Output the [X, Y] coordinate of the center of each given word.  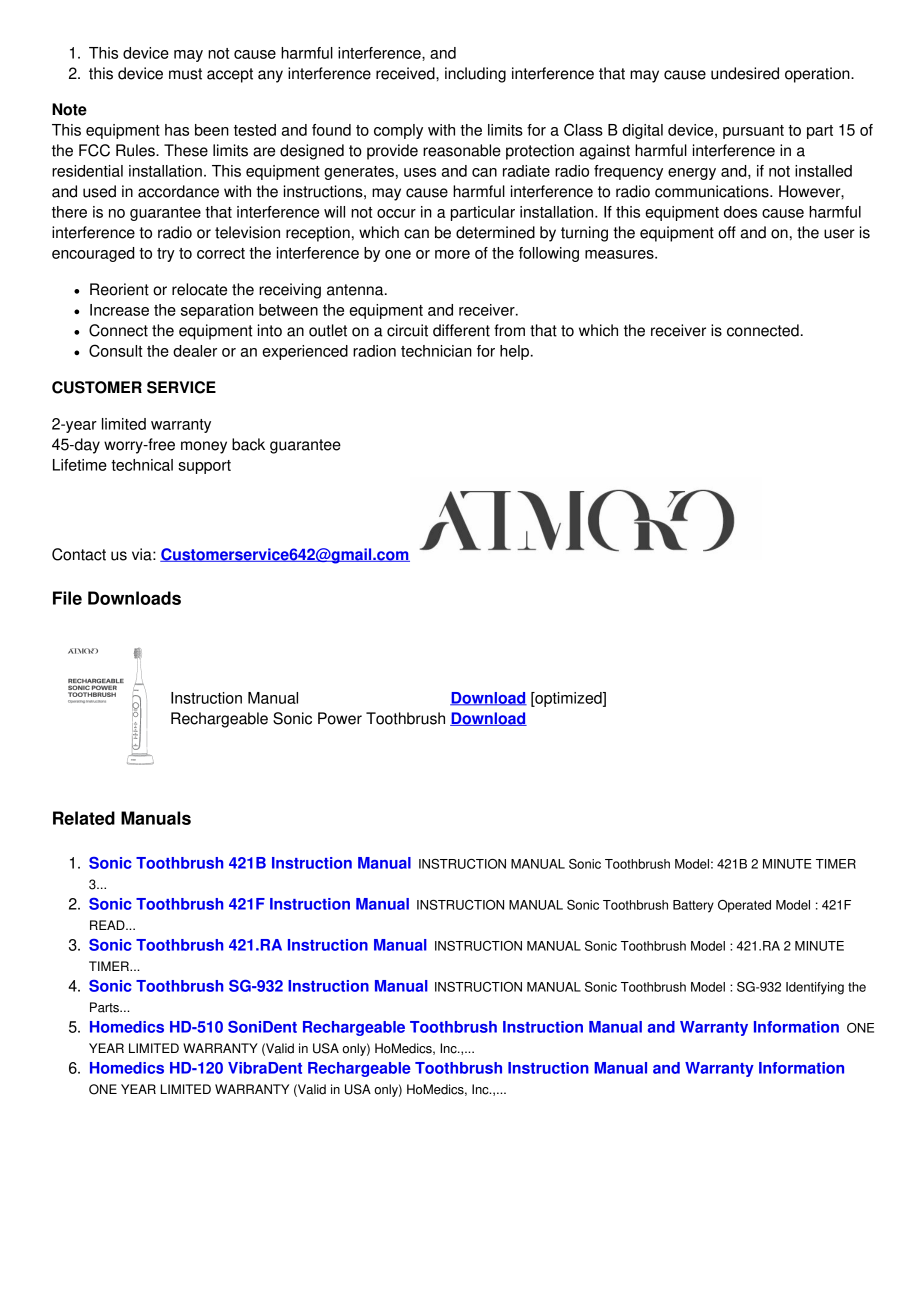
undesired [745, 73]
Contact [79, 554]
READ [108, 925]
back [248, 444]
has [177, 130]
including [475, 75]
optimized [568, 699]
